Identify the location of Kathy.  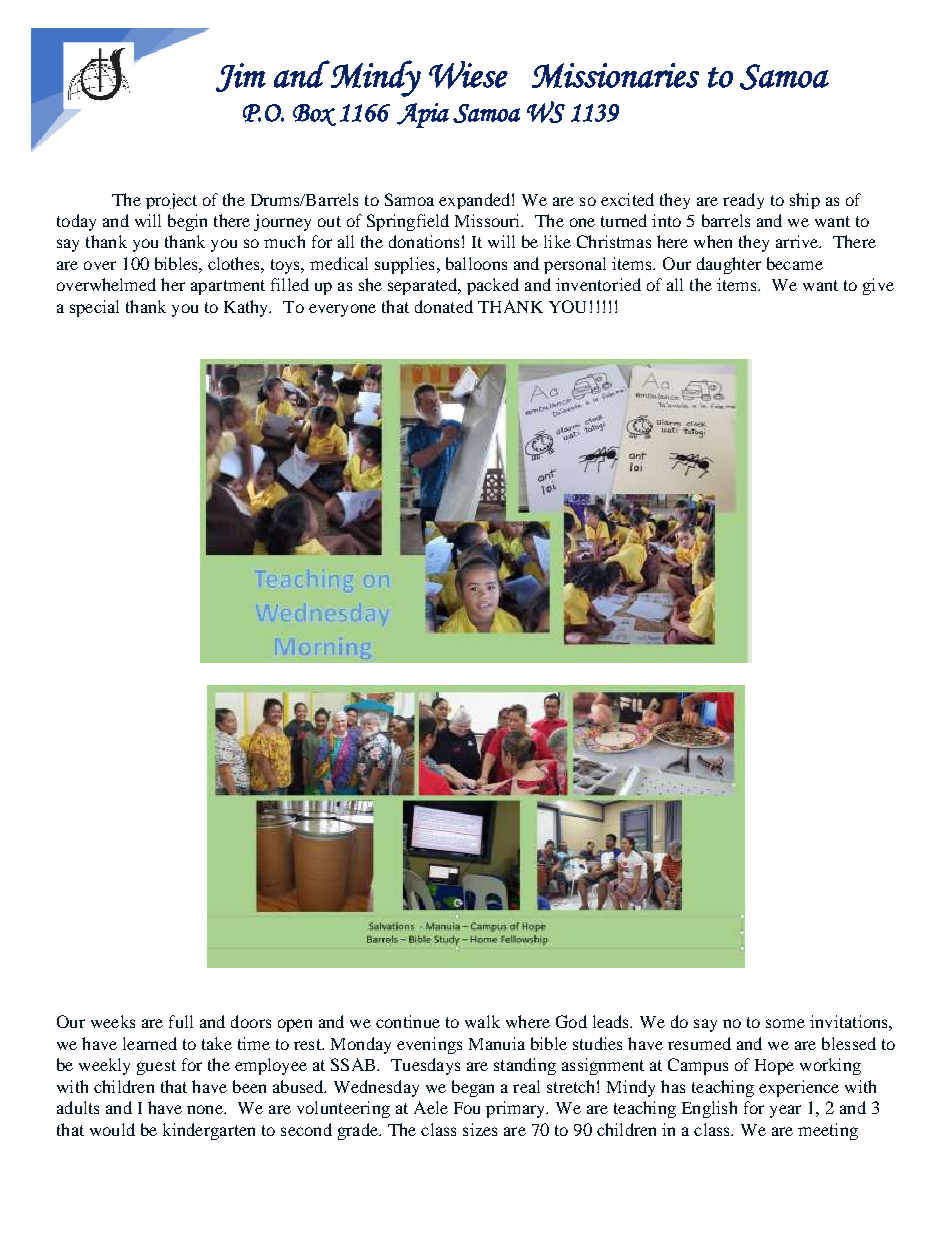
(247, 308).
